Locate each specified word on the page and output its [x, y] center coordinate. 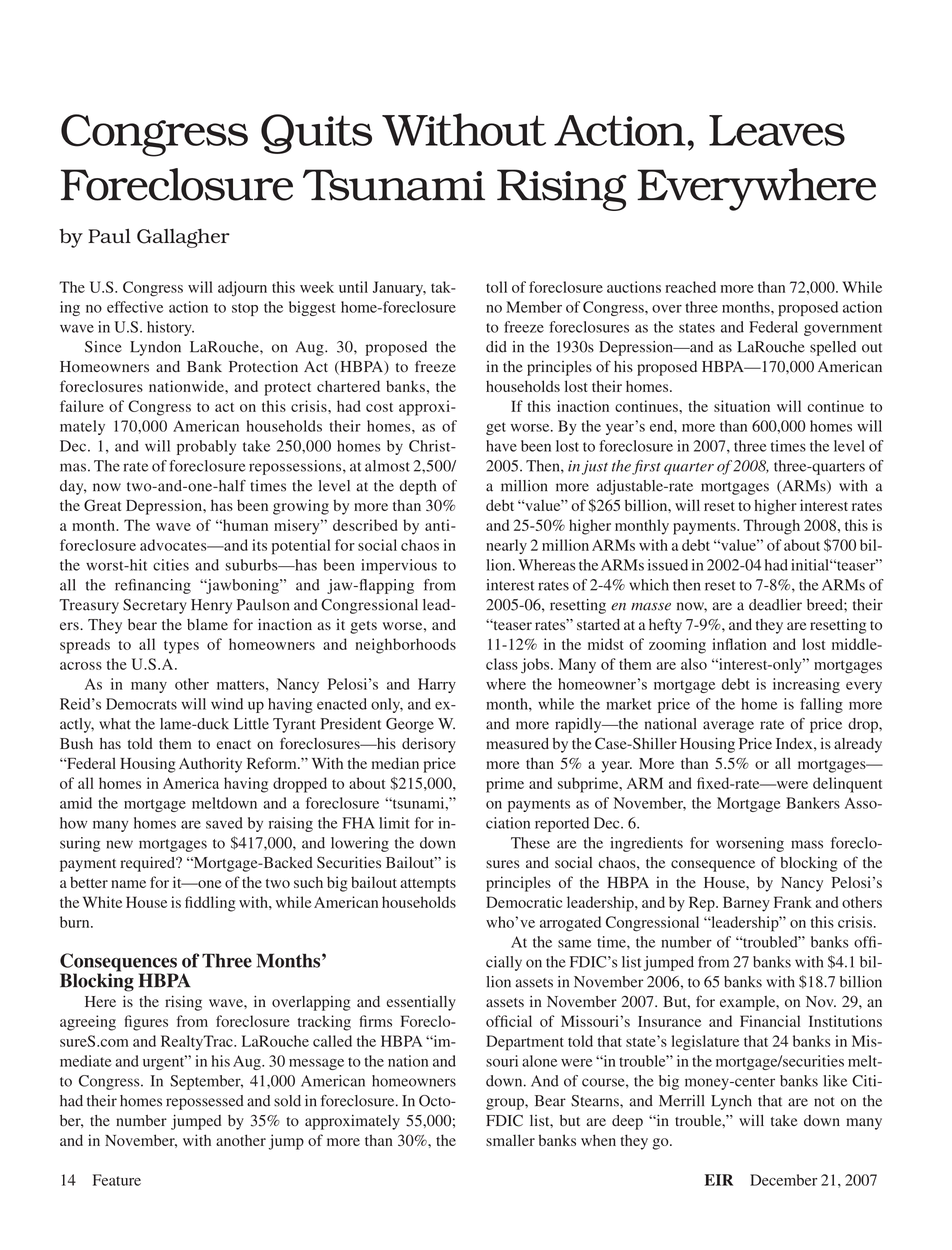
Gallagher [183, 238]
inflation [739, 644]
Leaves [777, 130]
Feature [117, 1180]
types [181, 647]
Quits [316, 134]
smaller [510, 1140]
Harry [437, 685]
